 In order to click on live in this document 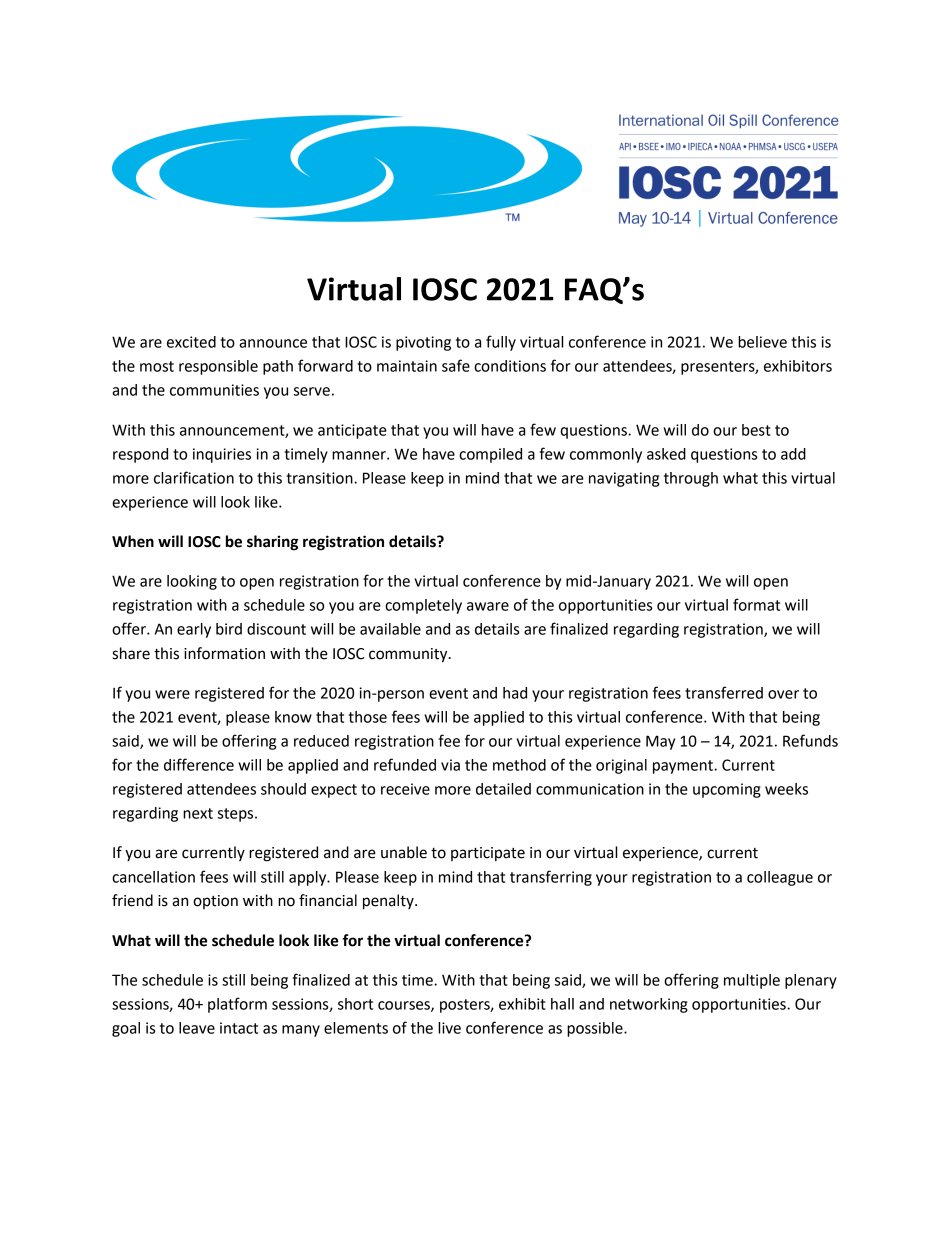, I will do `click(449, 1028)`.
